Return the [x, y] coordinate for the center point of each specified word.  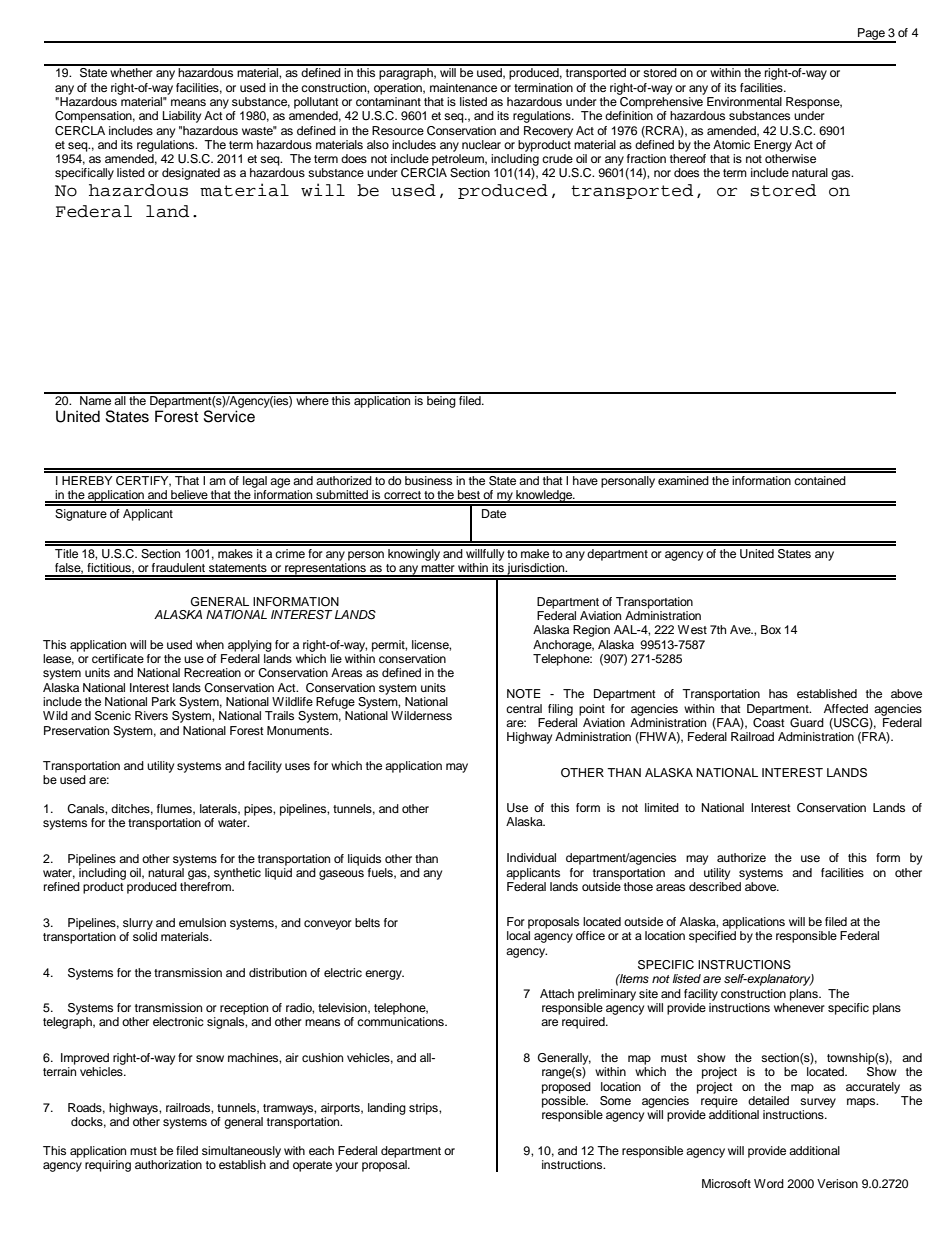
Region [591, 631]
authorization [168, 1164]
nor [662, 173]
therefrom [206, 886]
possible [565, 1102]
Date [494, 513]
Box [771, 629]
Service [229, 416]
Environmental [744, 101]
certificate [118, 658]
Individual [531, 857]
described [715, 885]
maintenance [463, 87]
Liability [182, 117]
